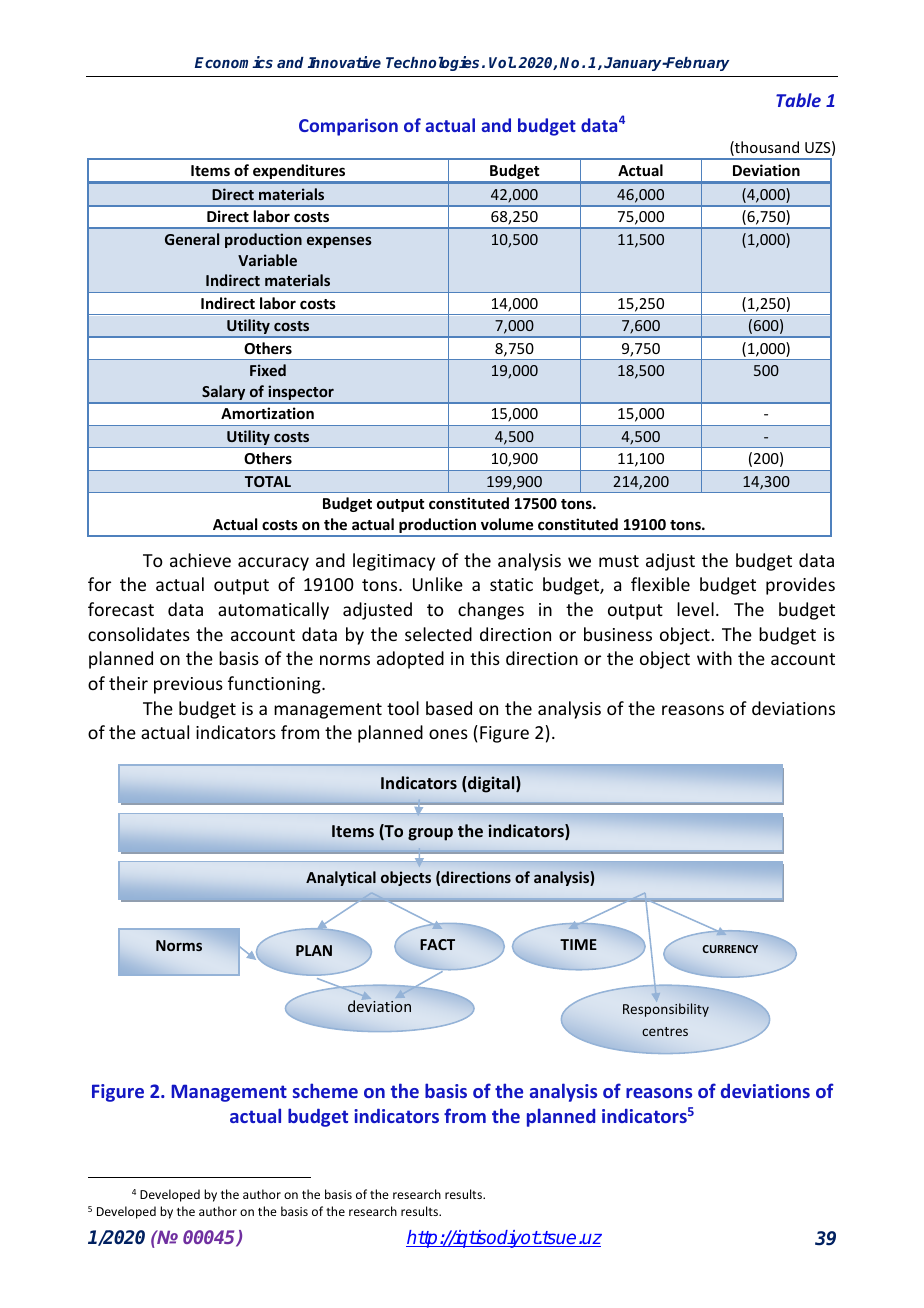  Describe the element at coordinates (619, 561) in the page. I see `must` at that location.
